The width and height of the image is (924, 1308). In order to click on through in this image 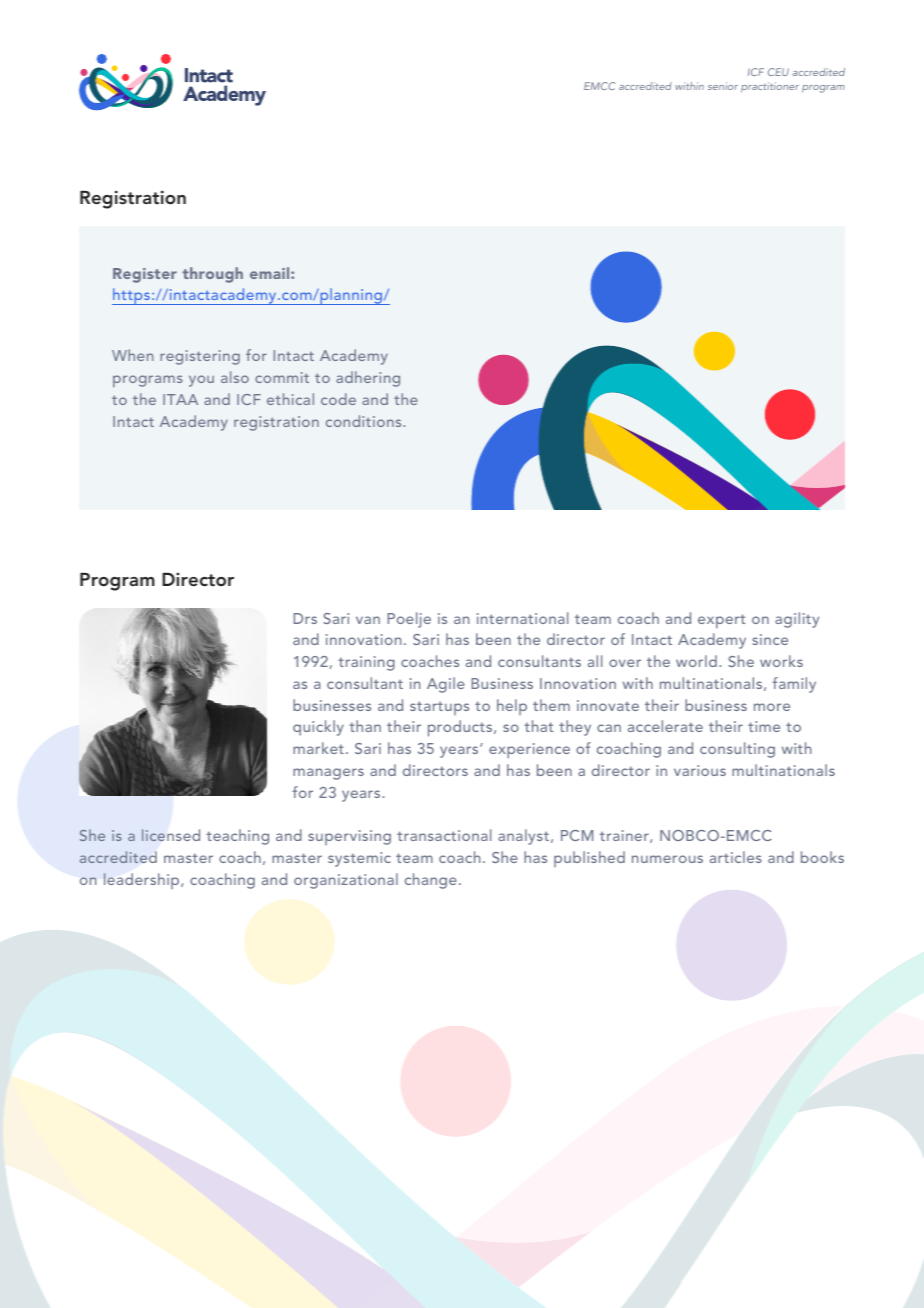, I will do `click(212, 275)`.
